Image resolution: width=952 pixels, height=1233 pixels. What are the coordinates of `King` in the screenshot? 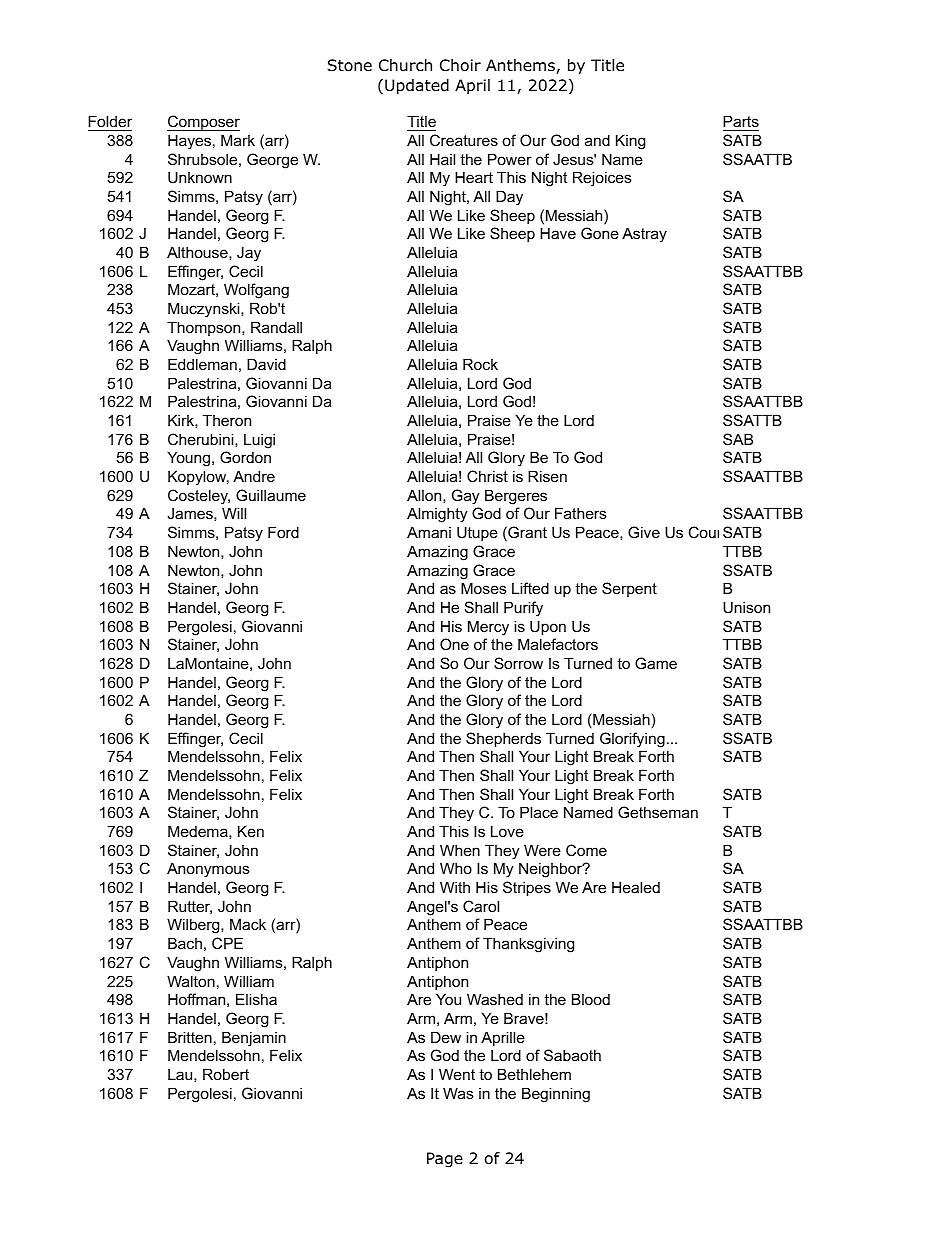 It's located at (630, 142).
